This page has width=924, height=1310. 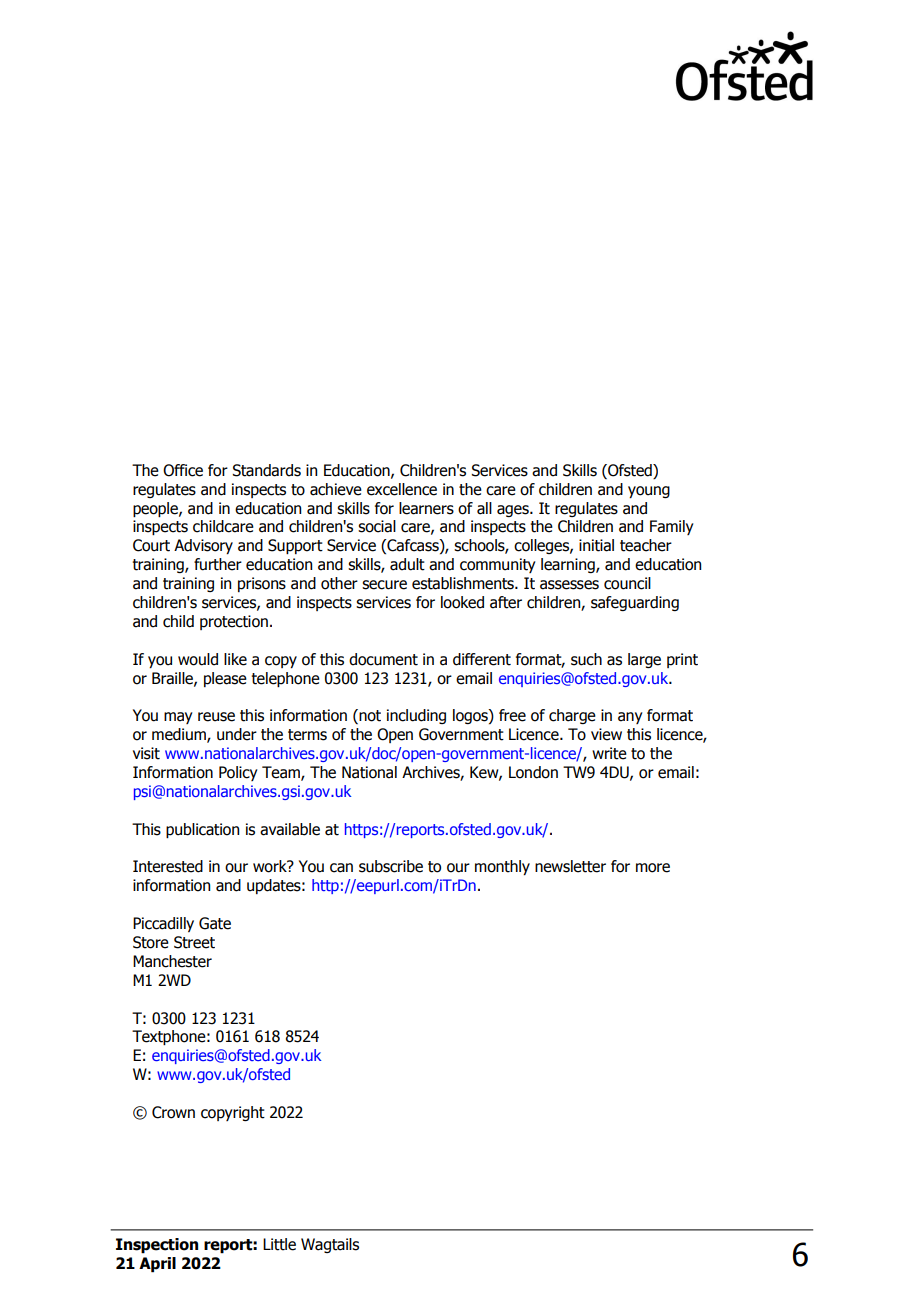 What do you see at coordinates (653, 868) in the page?
I see `more` at bounding box center [653, 868].
